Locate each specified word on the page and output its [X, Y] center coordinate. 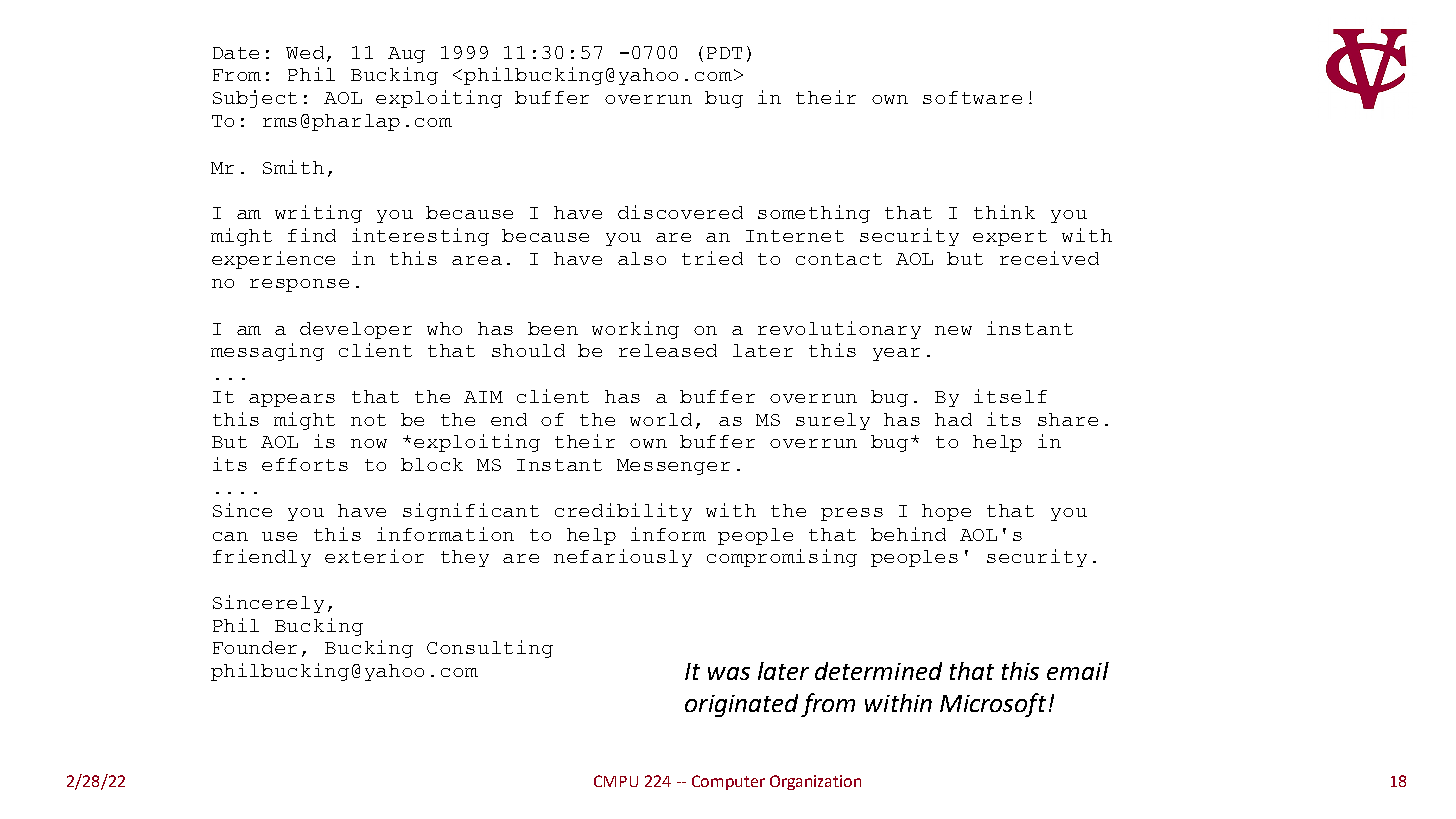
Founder [255, 647]
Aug [406, 55]
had [953, 419]
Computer [728, 782]
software [972, 97]
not [368, 420]
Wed [307, 53]
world [661, 419]
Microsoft [993, 705]
